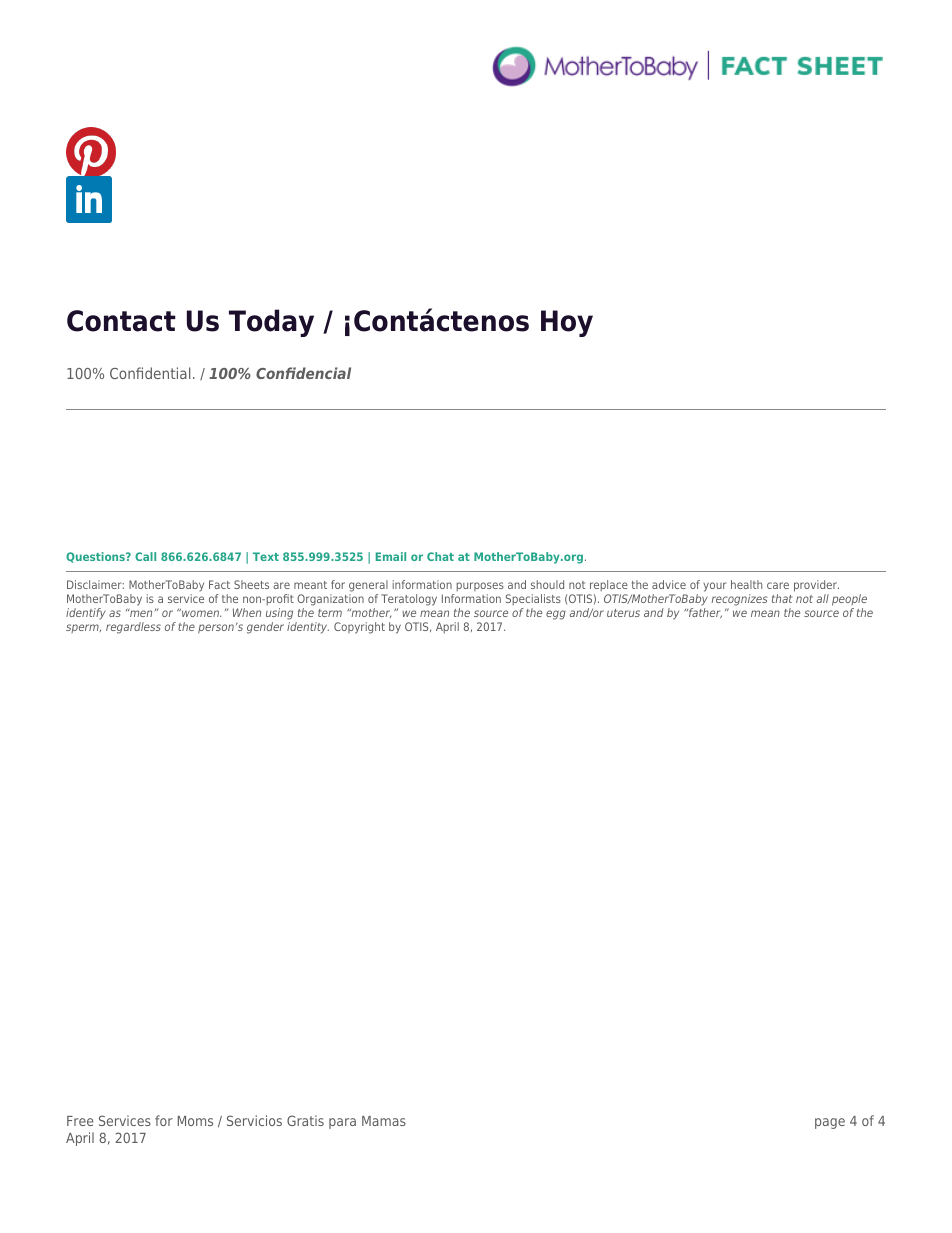  Describe the element at coordinates (133, 628) in the screenshot. I see `regardless` at that location.
